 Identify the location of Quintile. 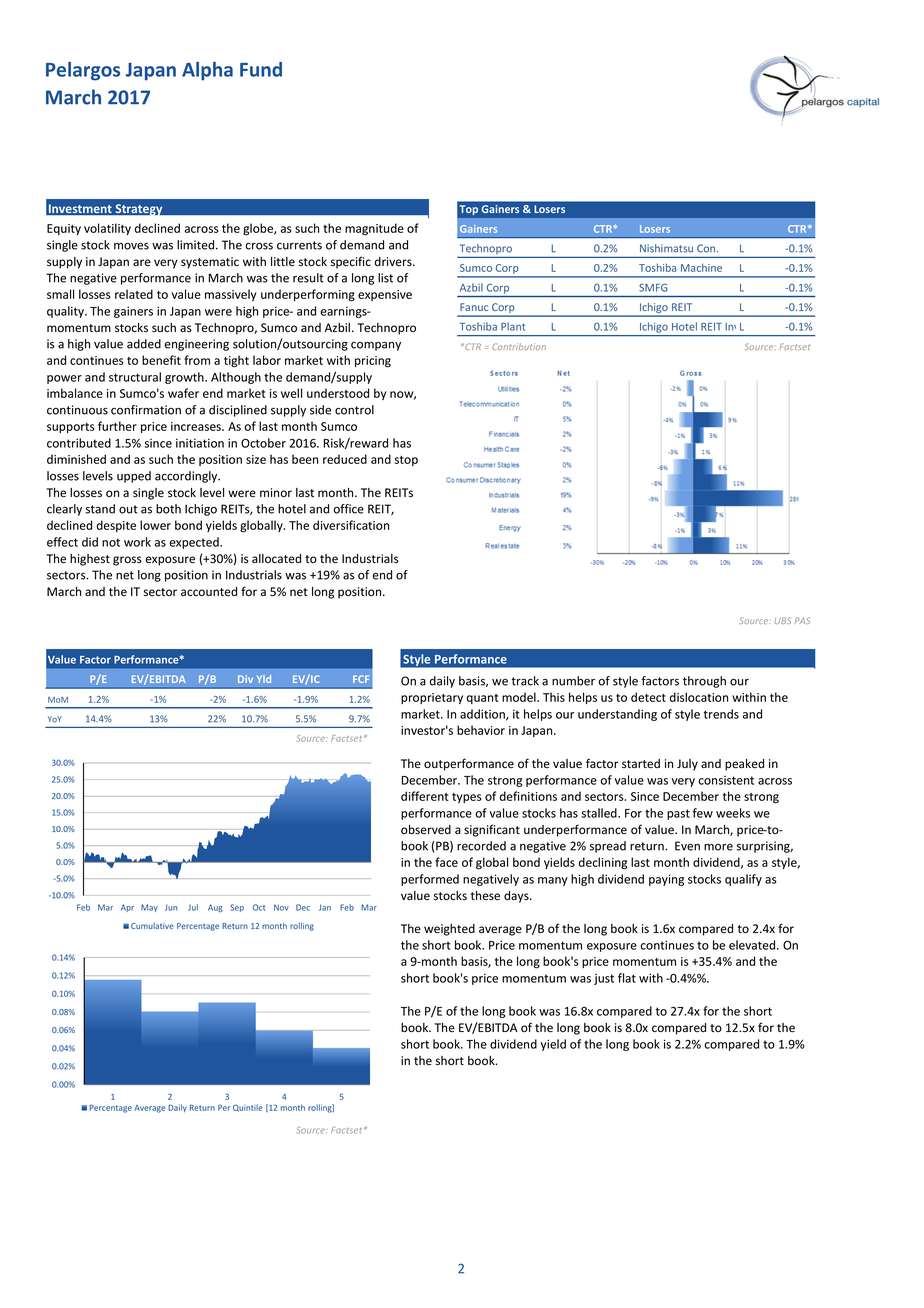
(248, 1108).
